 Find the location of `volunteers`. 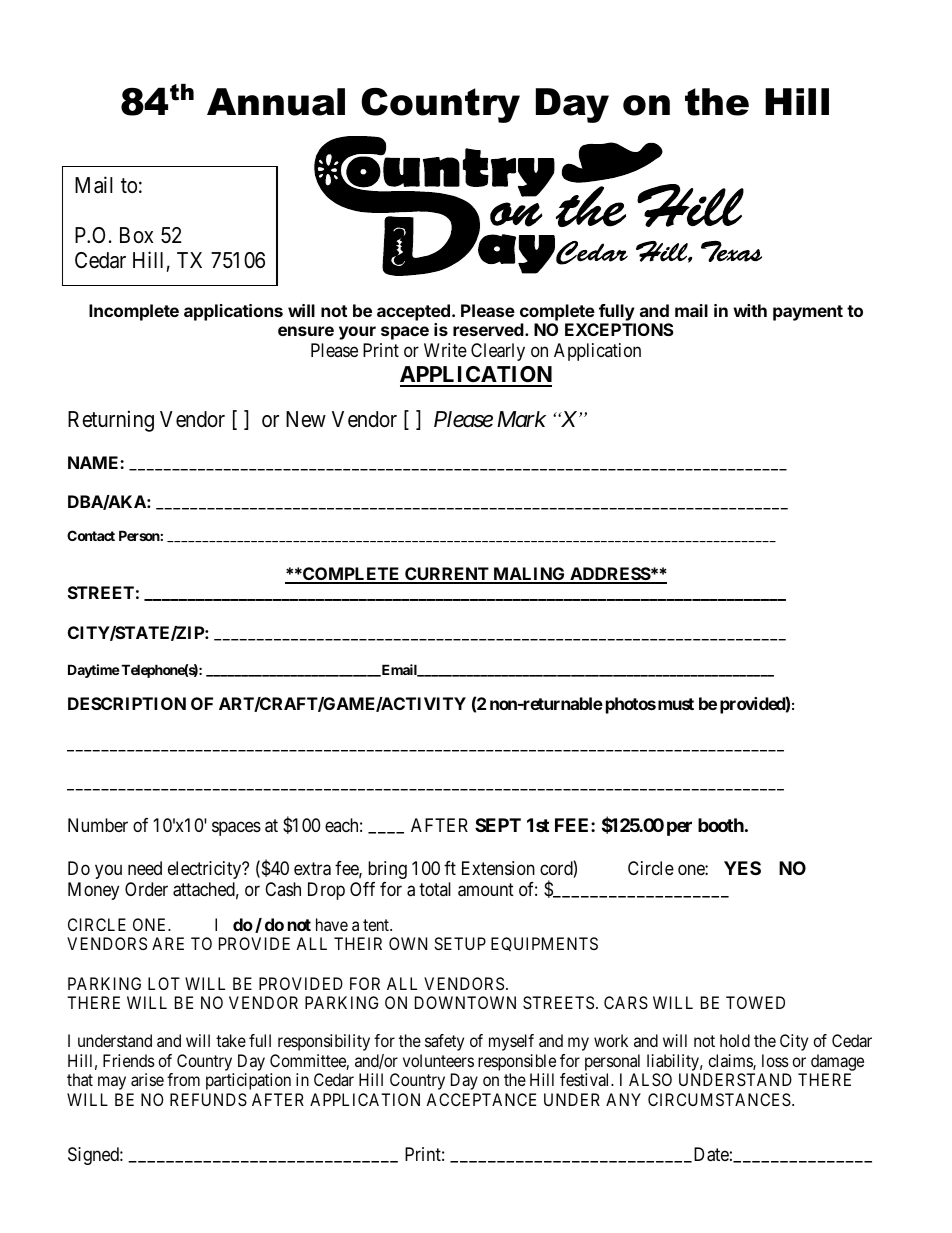

volunteers is located at coordinates (438, 1060).
